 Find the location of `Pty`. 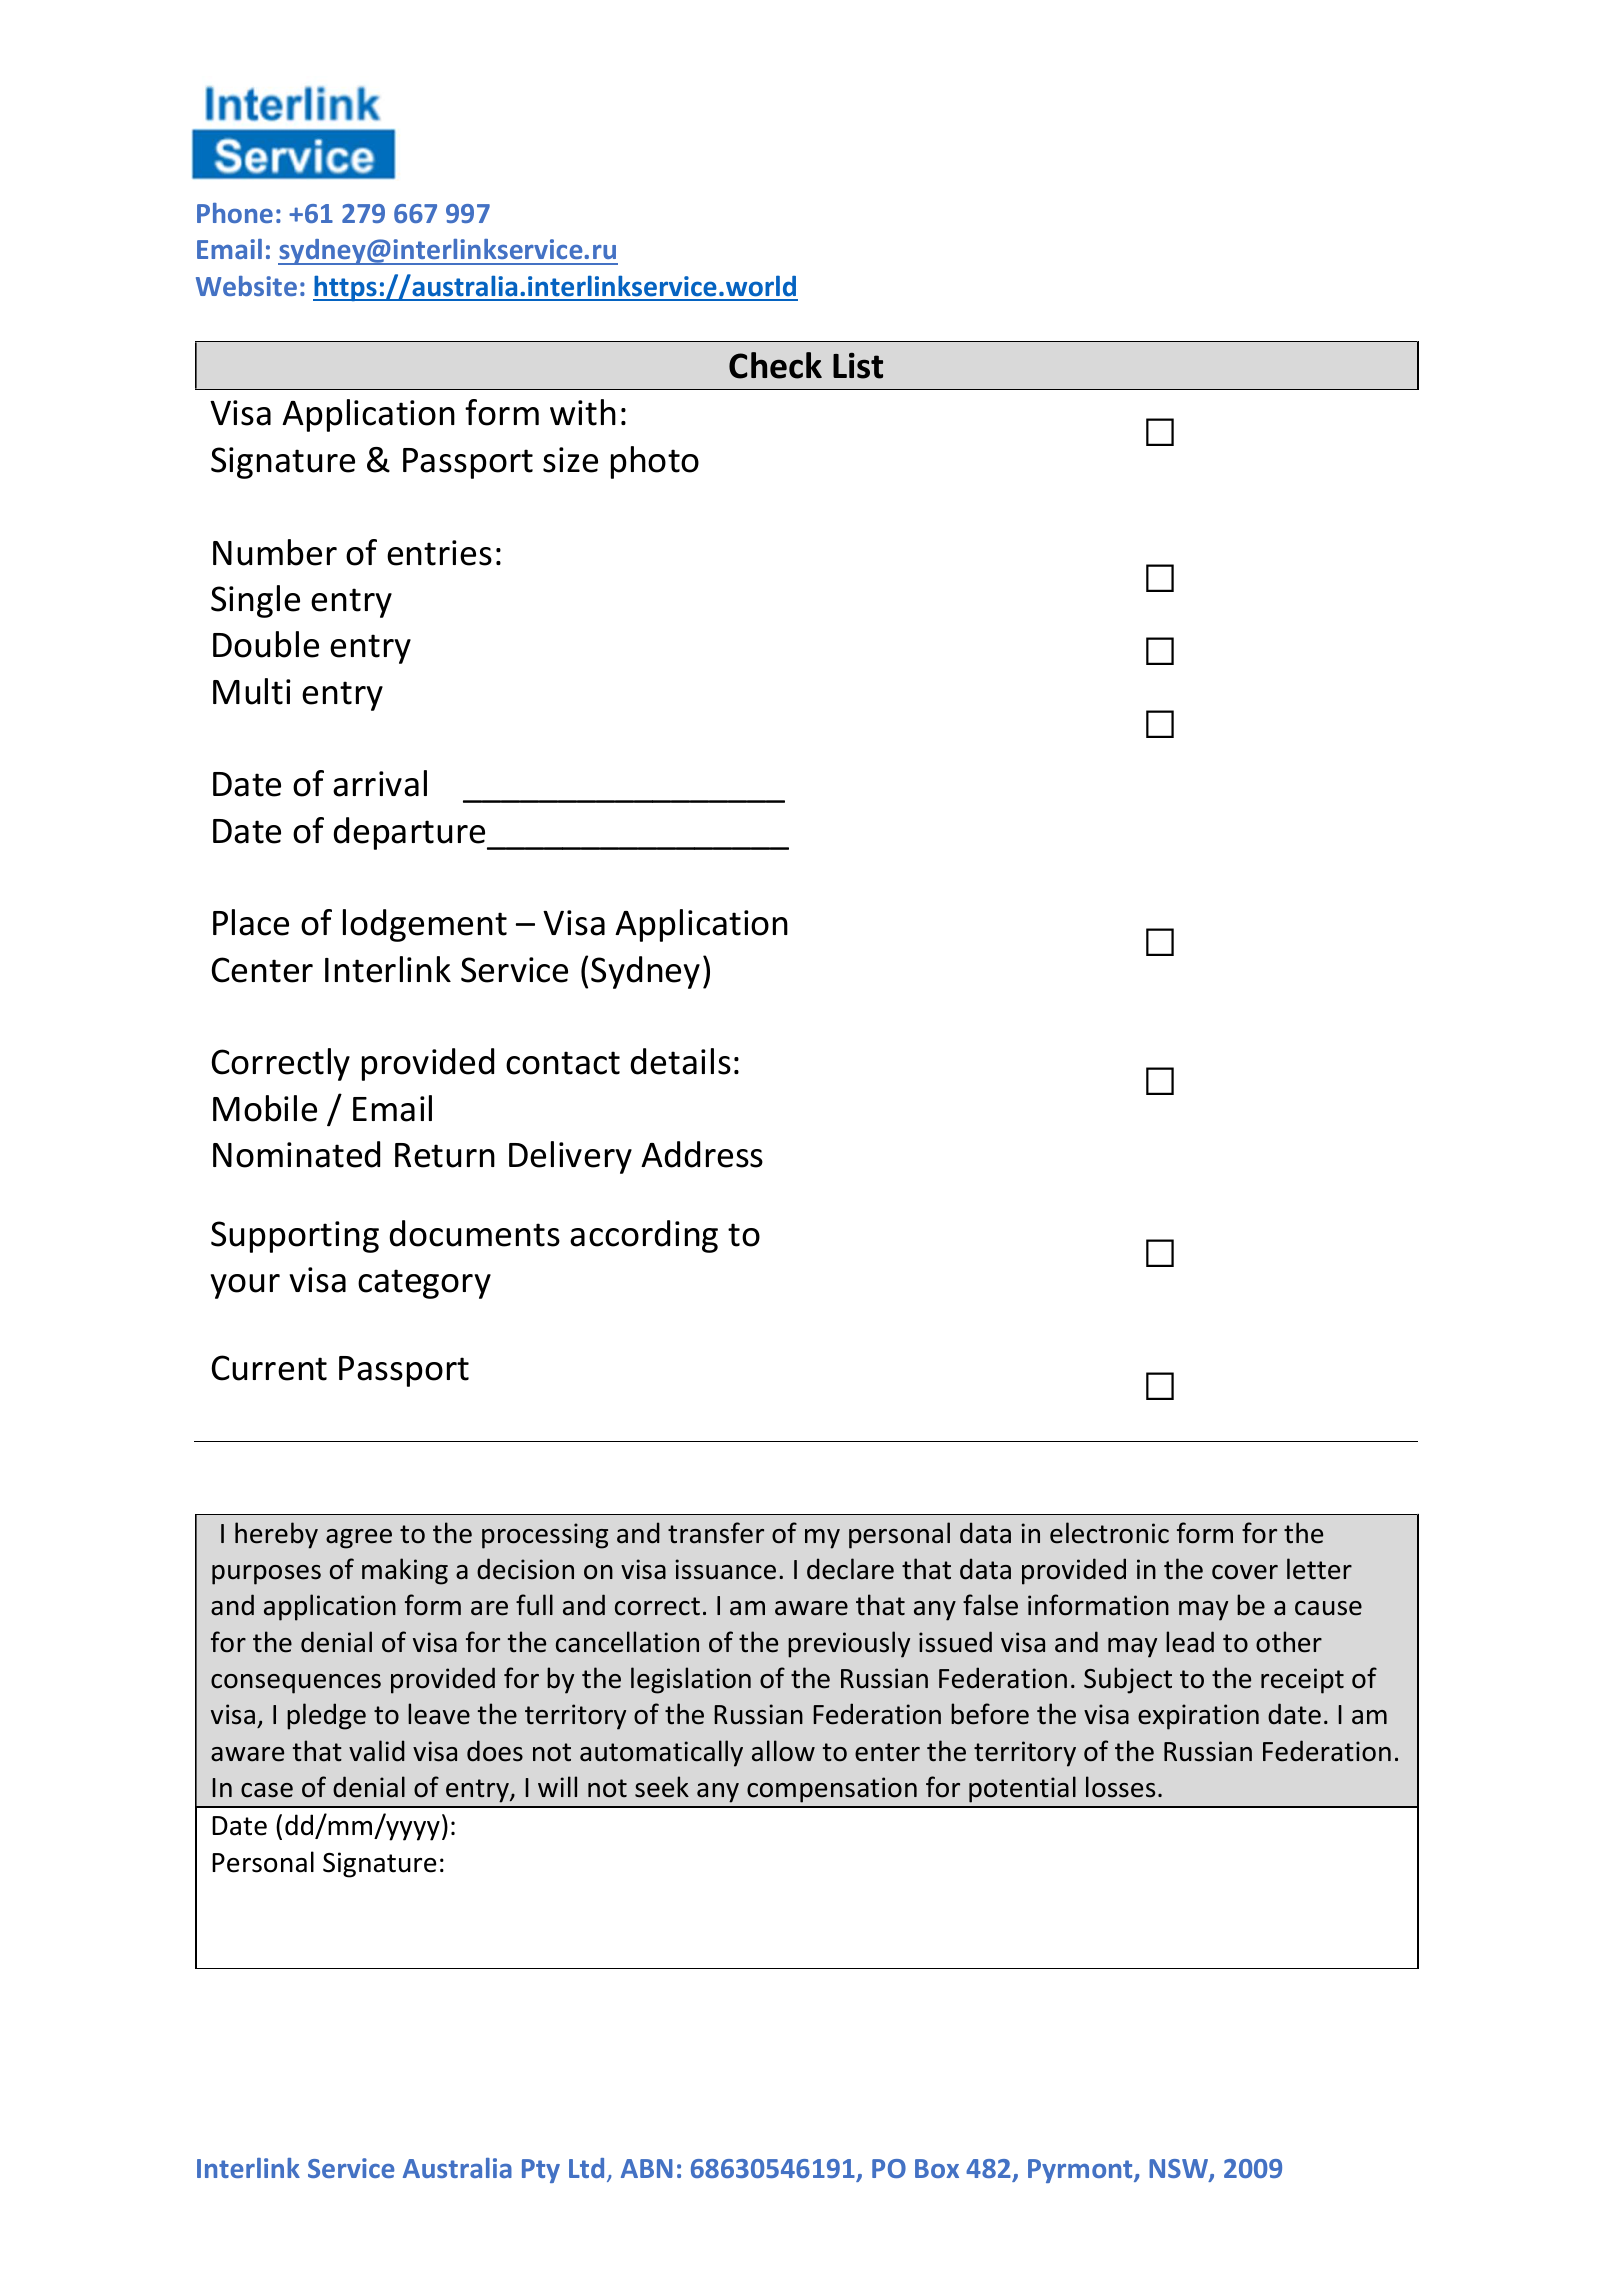

Pty is located at coordinates (541, 2171).
